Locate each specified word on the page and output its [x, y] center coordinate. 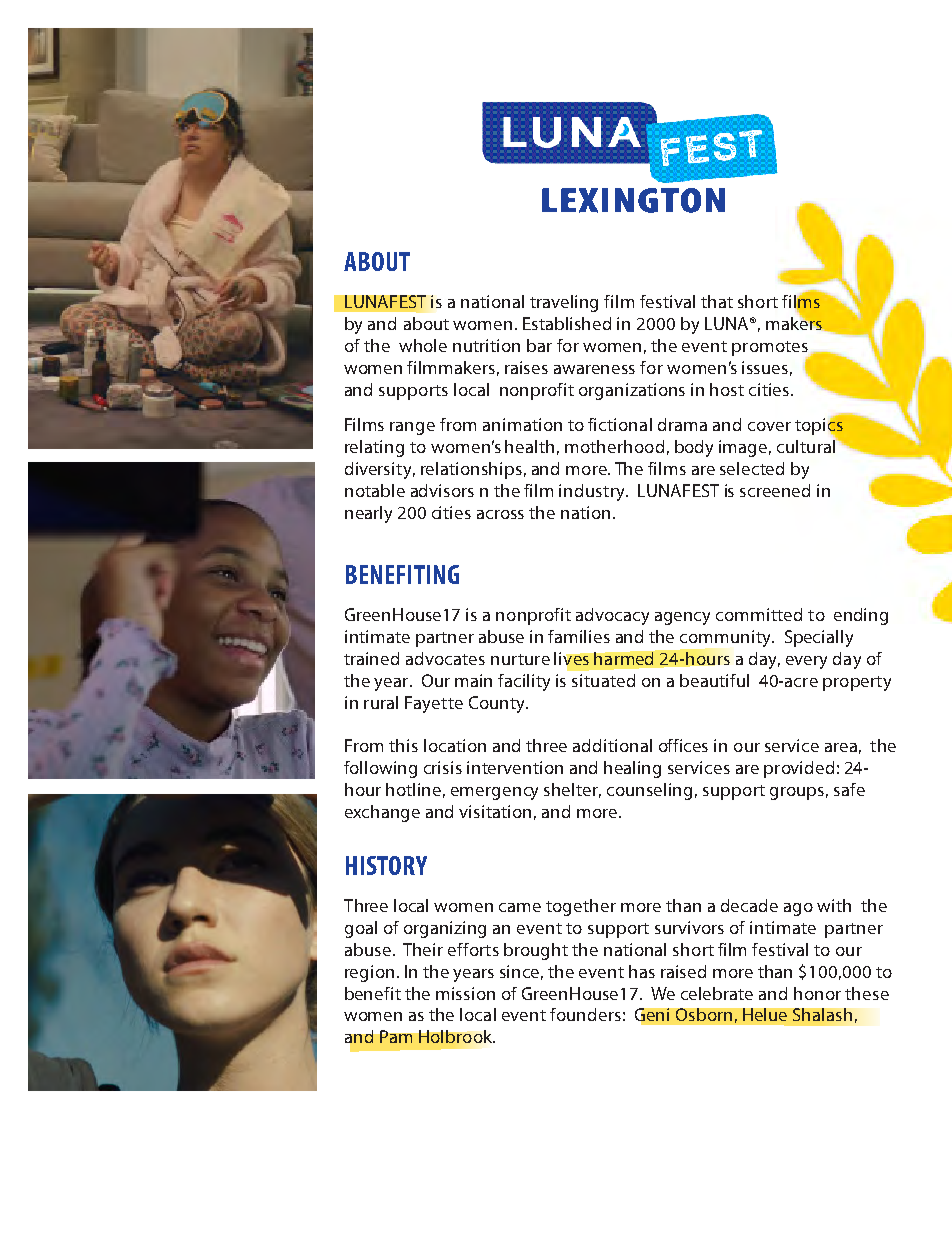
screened [775, 490]
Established [567, 323]
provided [799, 769]
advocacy [612, 616]
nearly [368, 514]
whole [423, 345]
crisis [443, 767]
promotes [771, 349]
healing [632, 769]
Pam [396, 1036]
